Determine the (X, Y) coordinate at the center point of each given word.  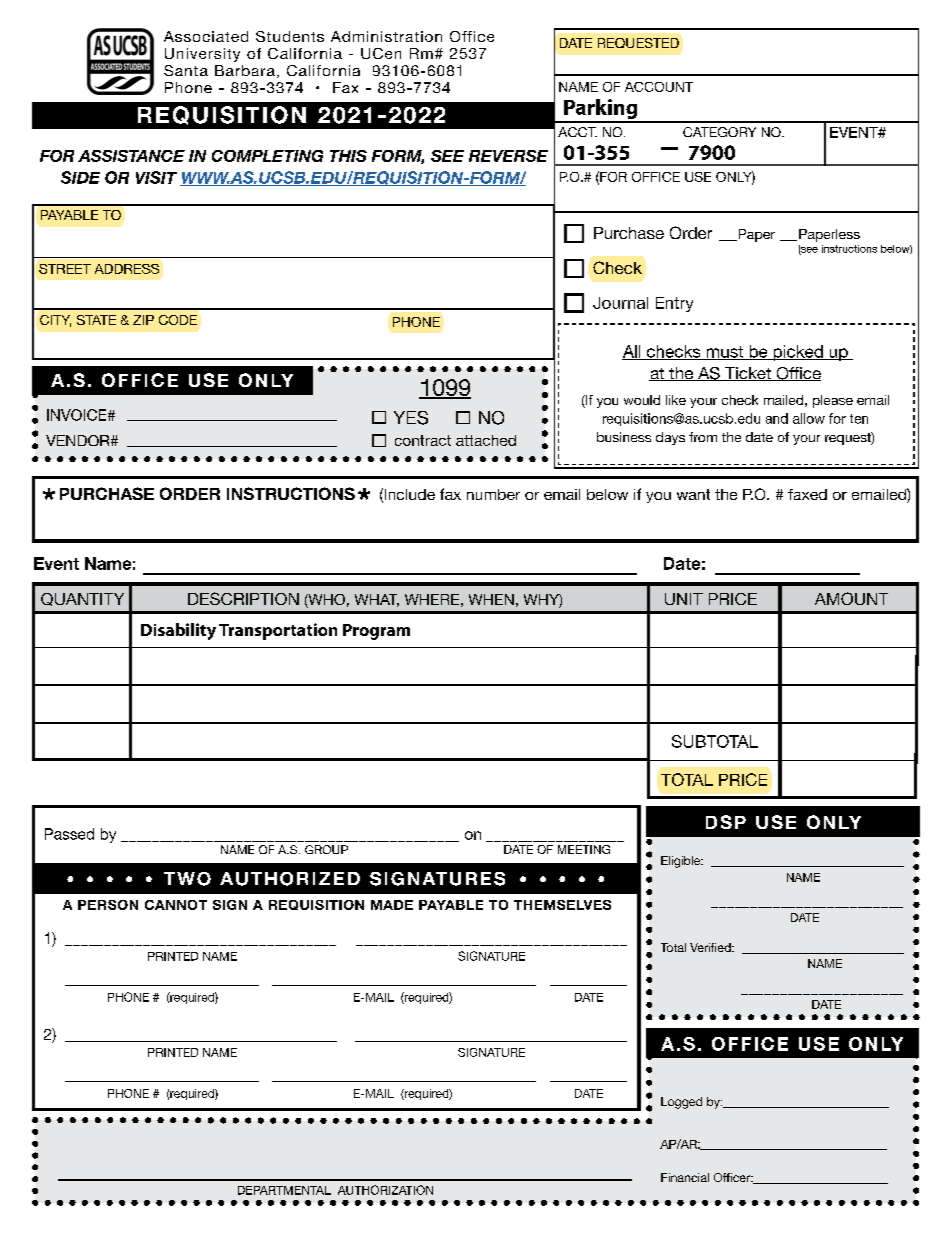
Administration (386, 36)
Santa (186, 70)
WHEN (491, 599)
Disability (178, 631)
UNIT (684, 599)
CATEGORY (719, 132)
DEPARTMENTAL (284, 1190)
